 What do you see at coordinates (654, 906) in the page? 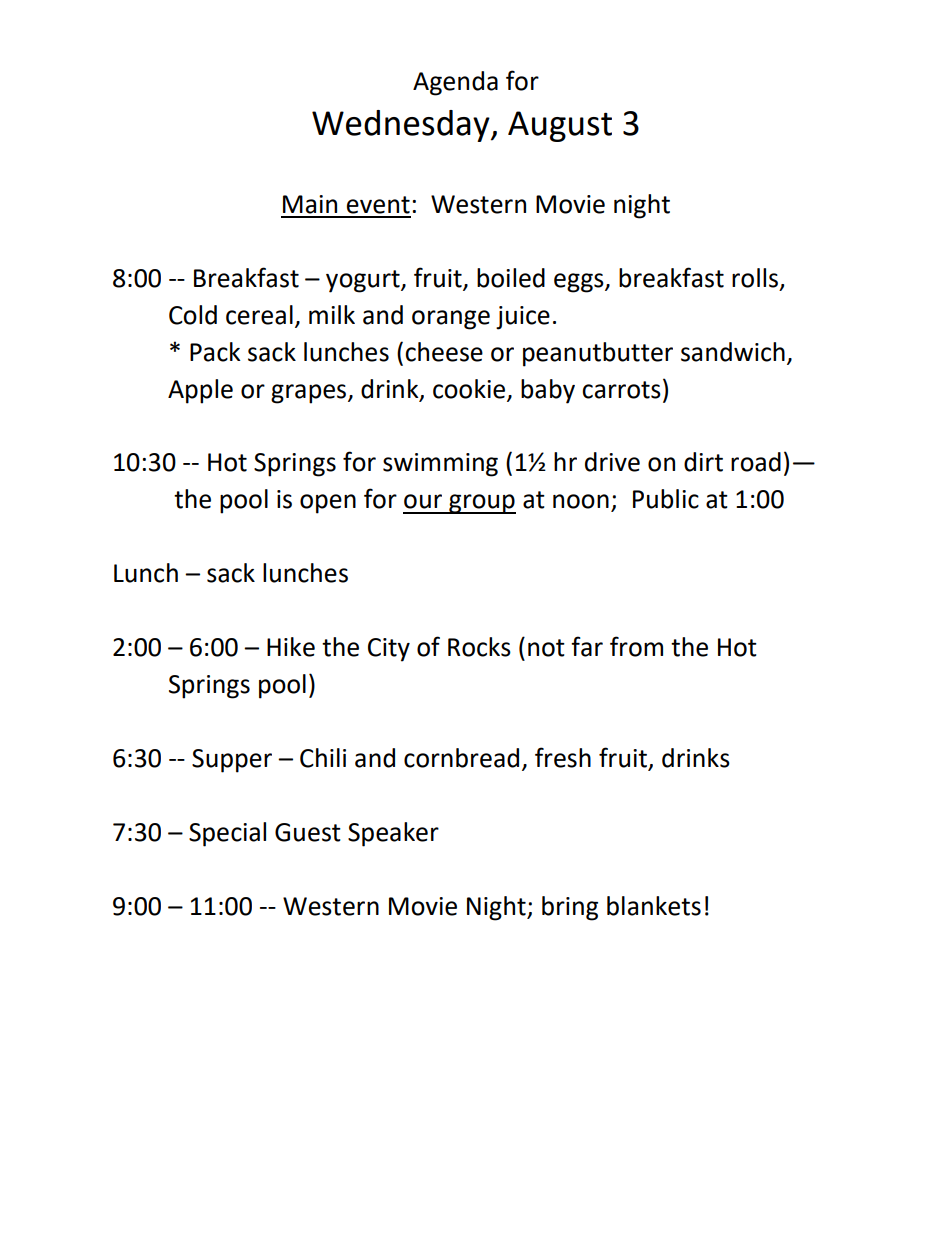
I see `blankets` at bounding box center [654, 906].
